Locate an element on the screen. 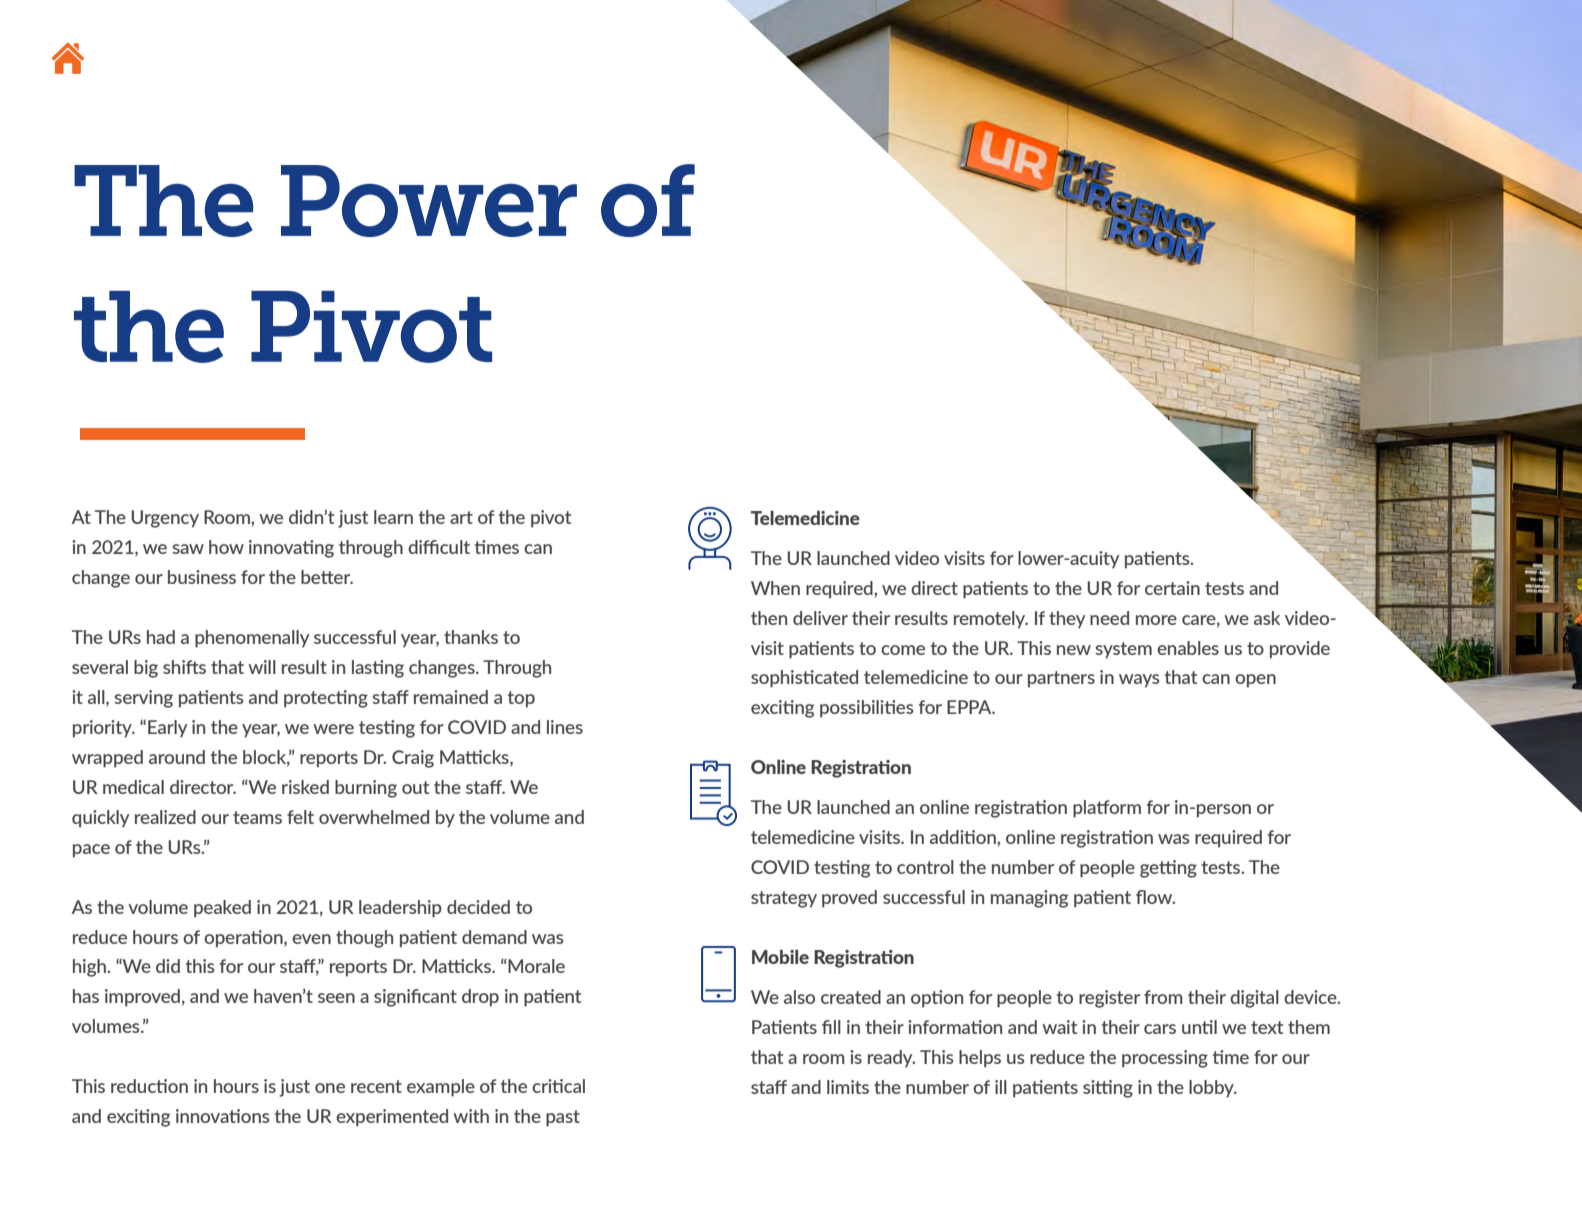 This screenshot has height=1222, width=1582. critical is located at coordinates (558, 1086).
